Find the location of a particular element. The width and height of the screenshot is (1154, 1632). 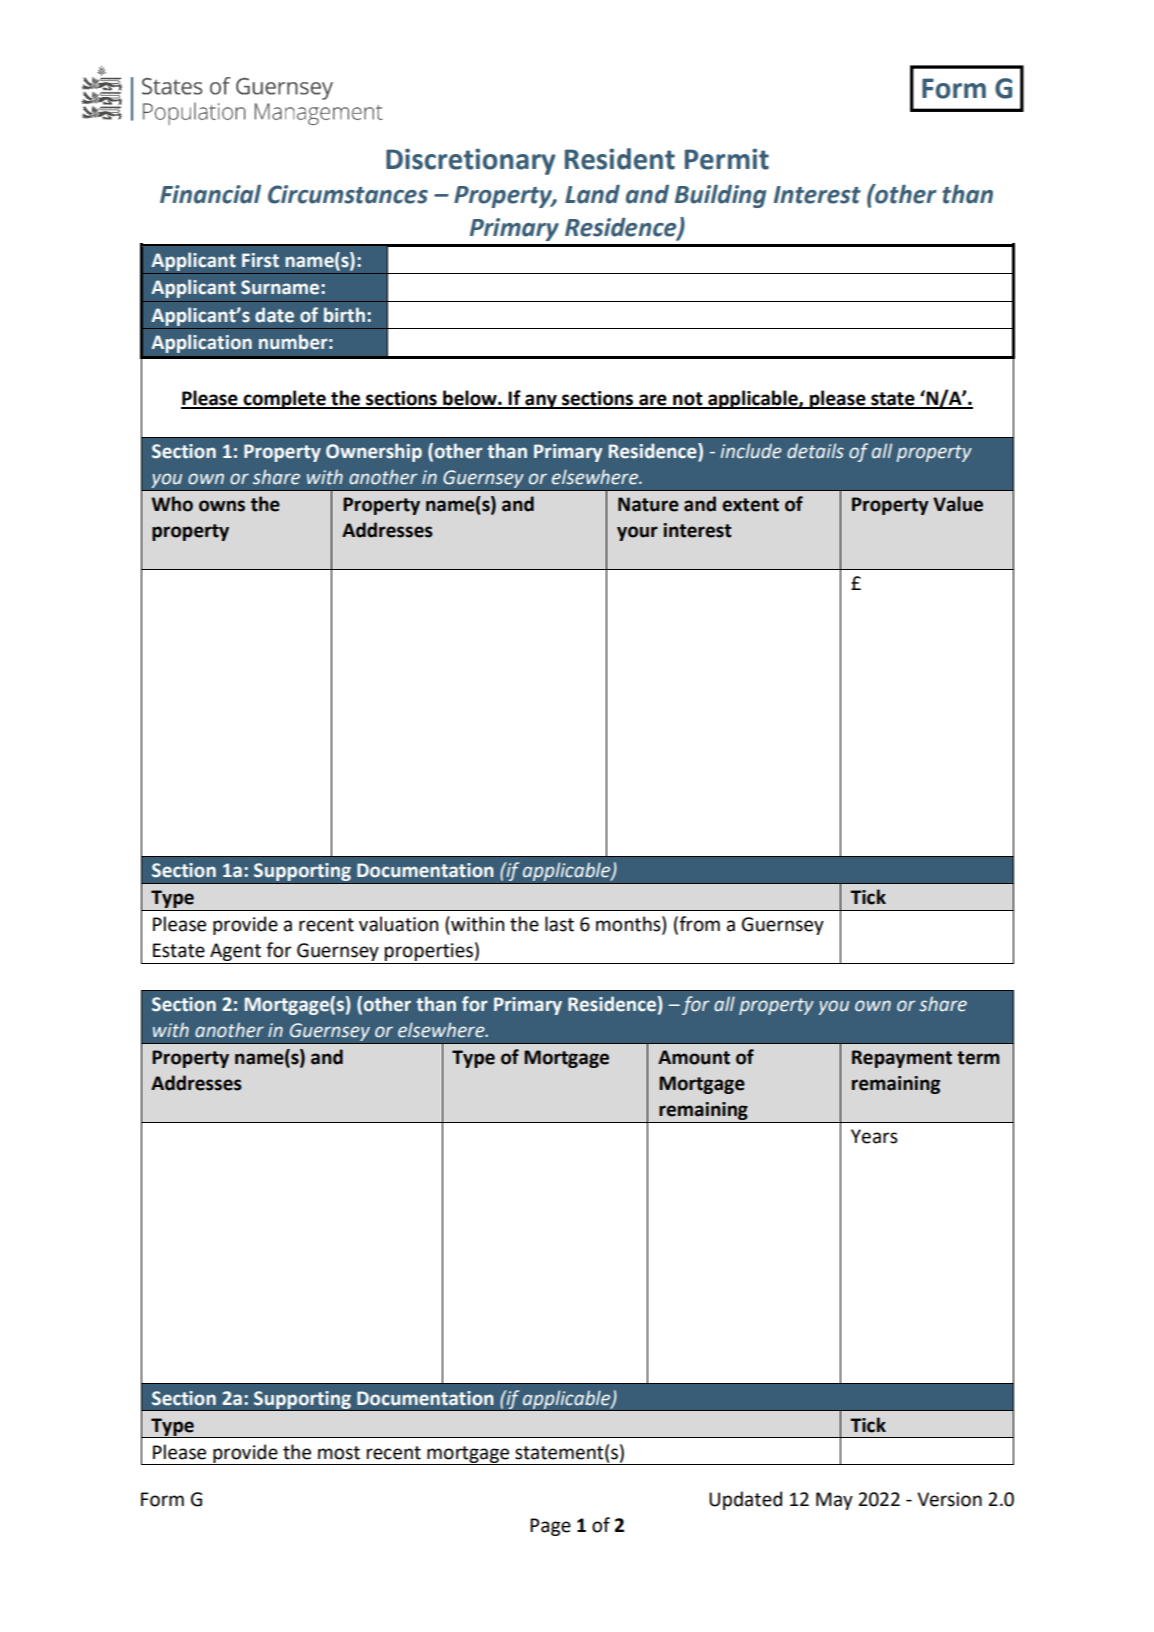

most is located at coordinates (339, 1453).
